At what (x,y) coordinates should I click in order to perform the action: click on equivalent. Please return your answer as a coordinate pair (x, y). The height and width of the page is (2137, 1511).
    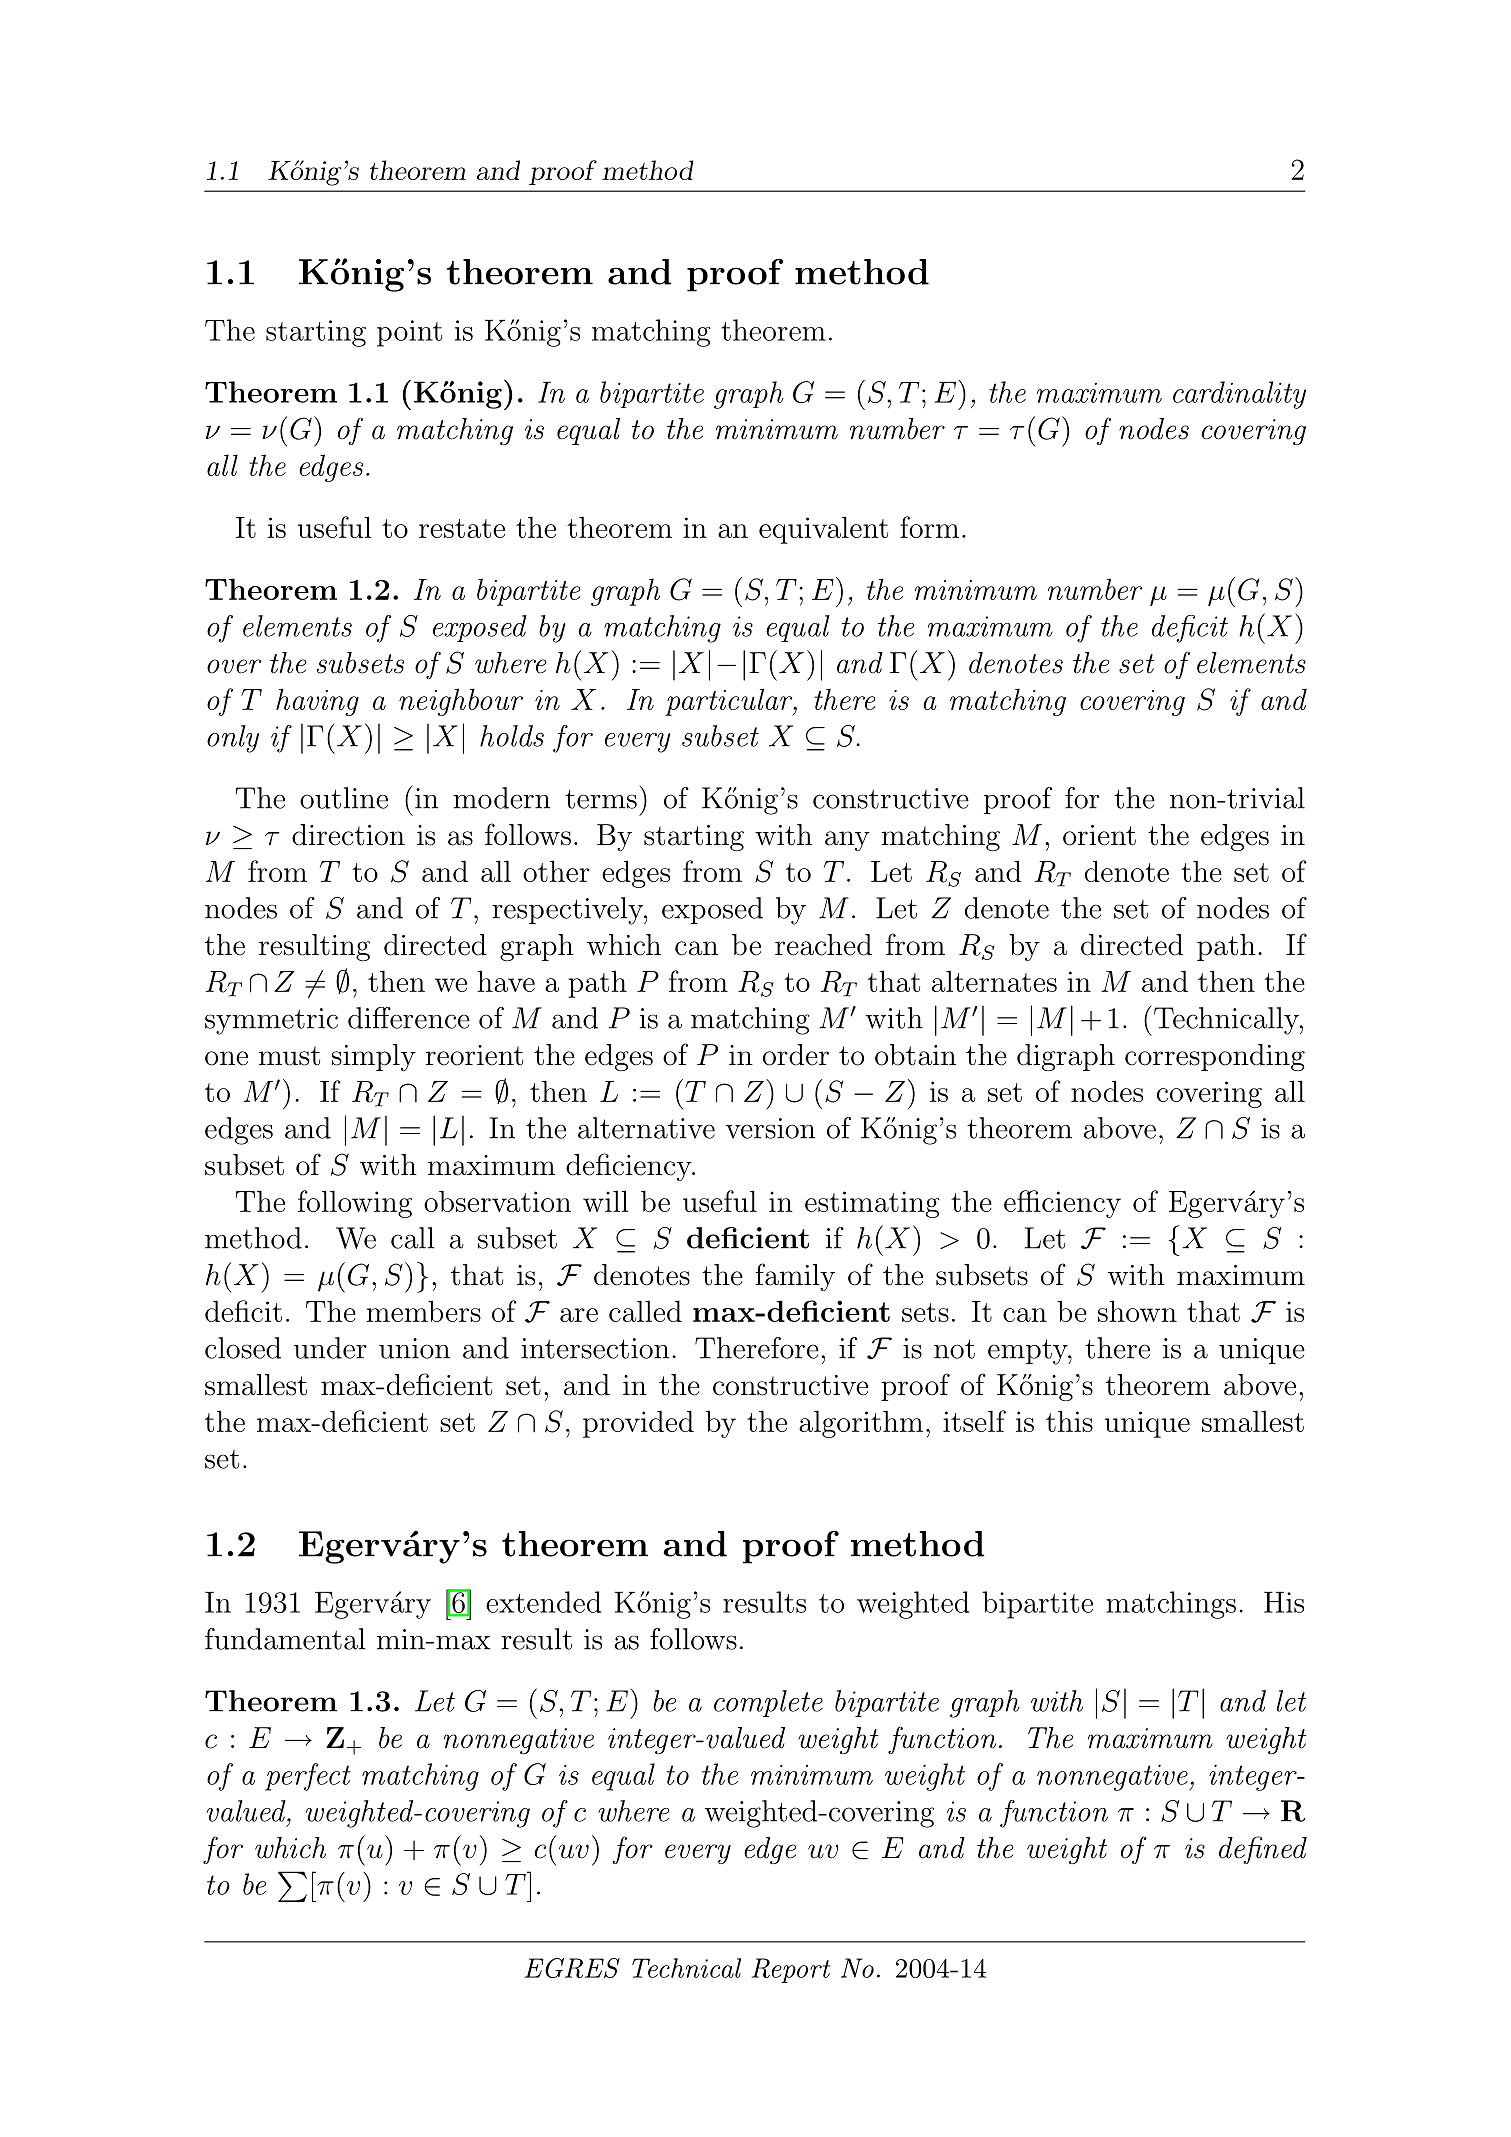
    Looking at the image, I should click on (823, 530).
